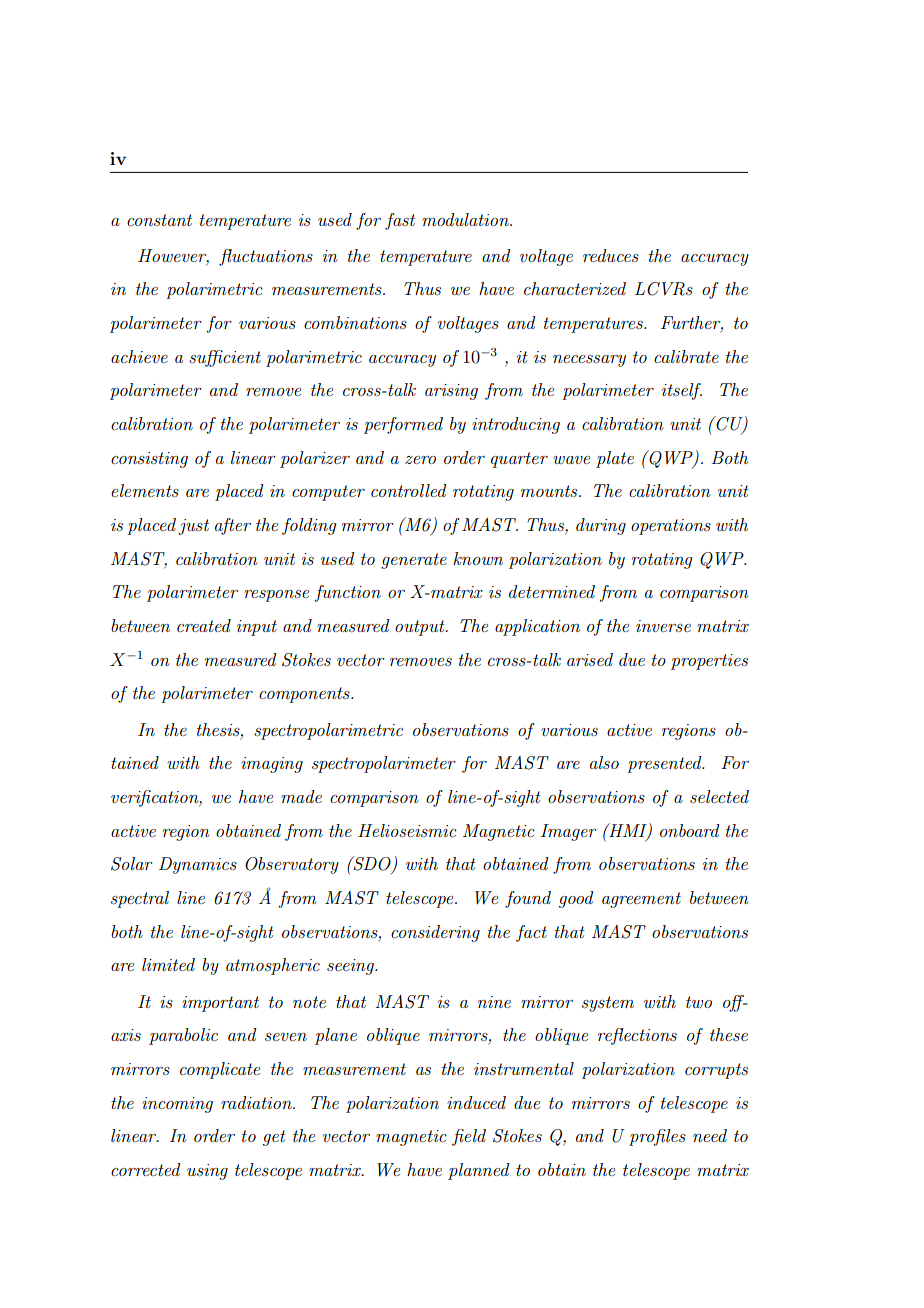  I want to click on fast, so click(400, 221).
